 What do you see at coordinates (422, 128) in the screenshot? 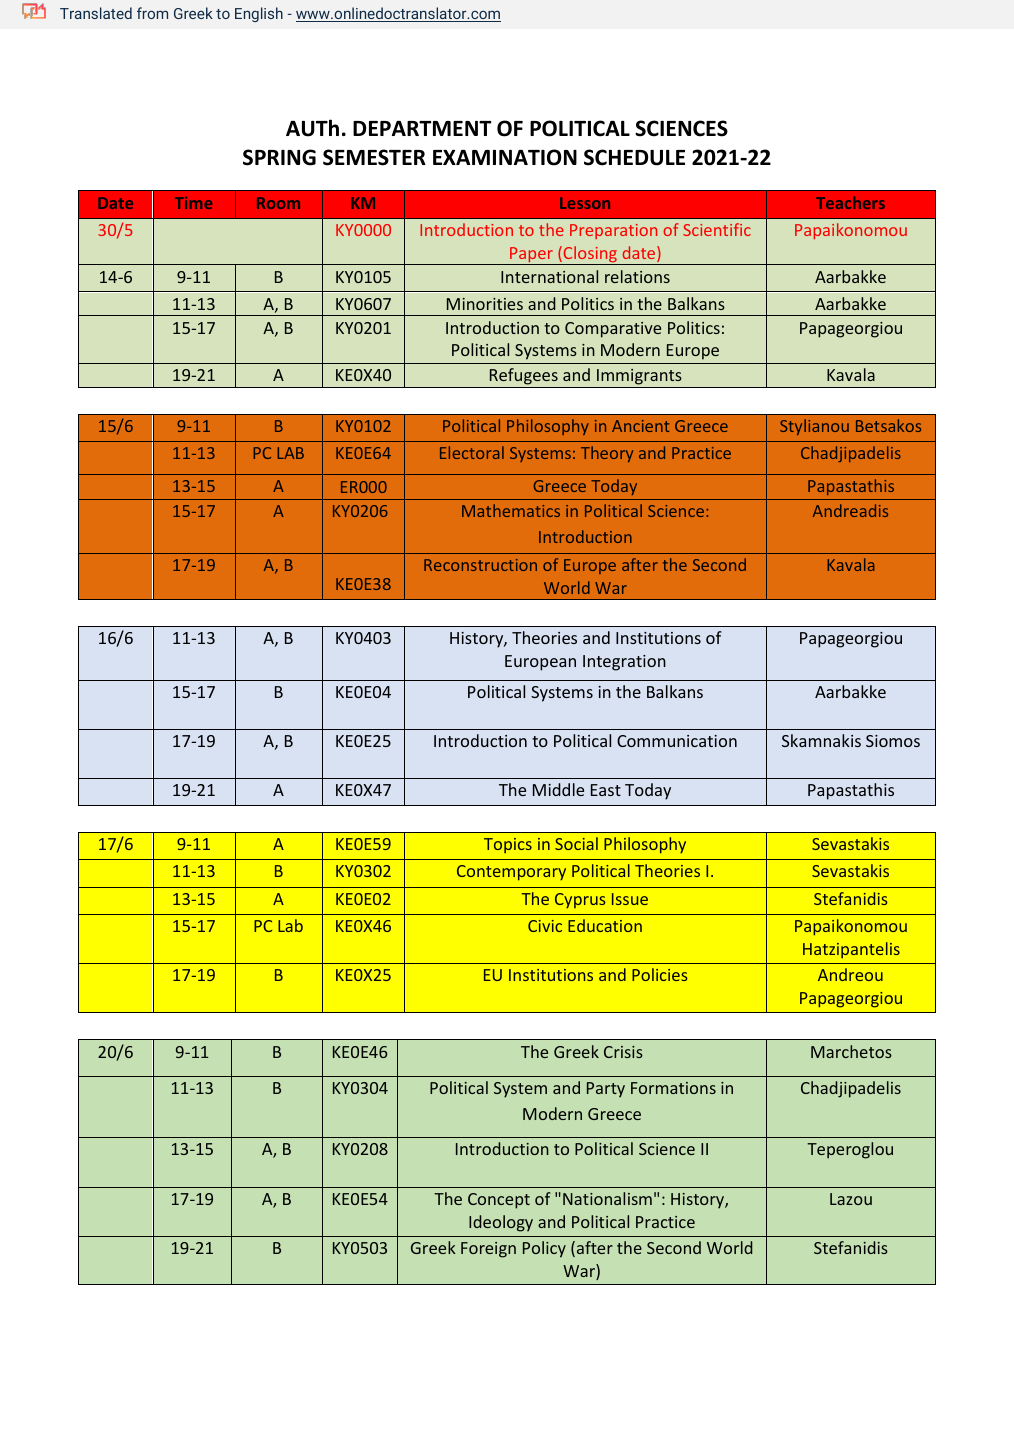
I see `DEPARTMENT` at bounding box center [422, 128].
